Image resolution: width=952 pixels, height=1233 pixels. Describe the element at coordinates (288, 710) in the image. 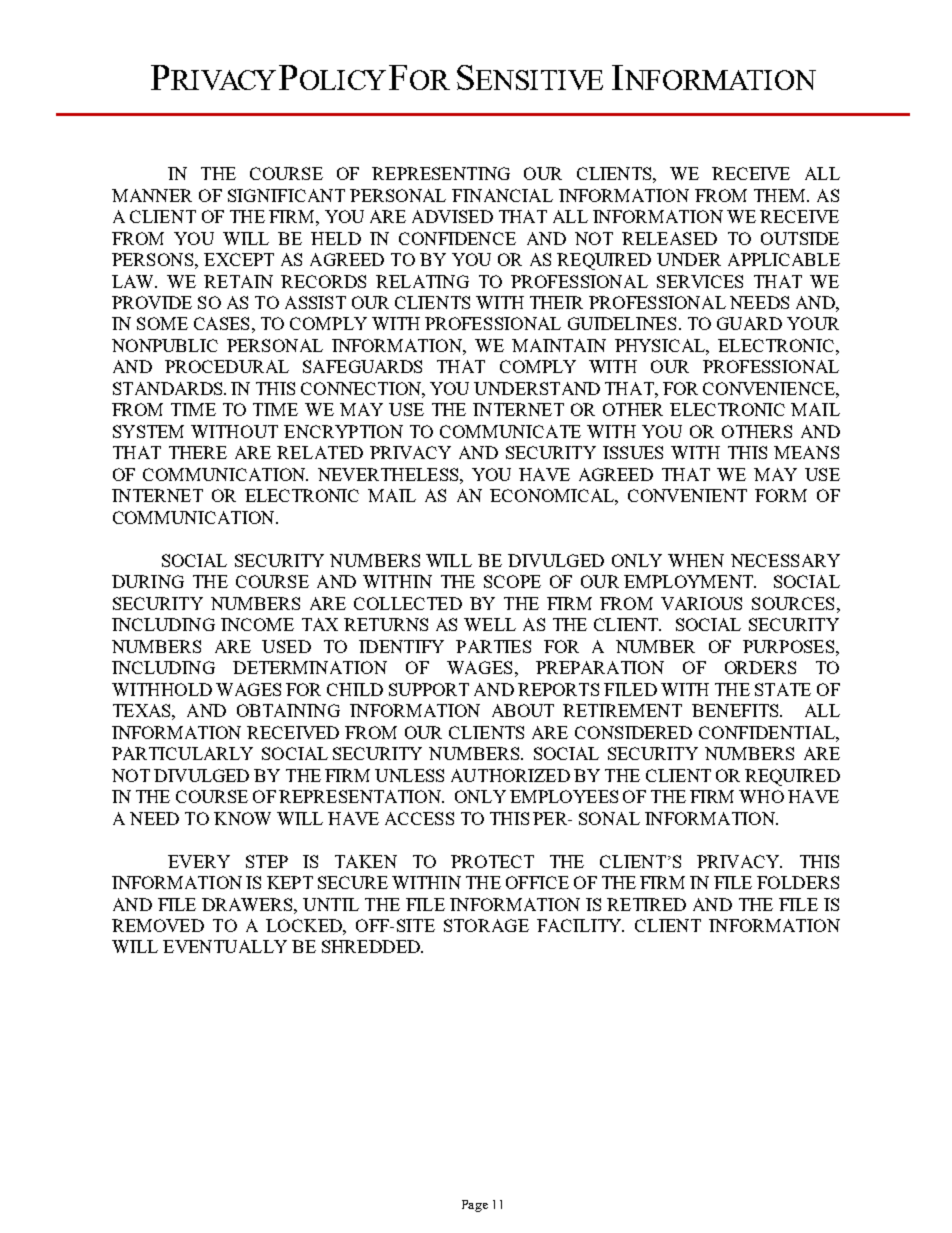

I see `OBTAINING` at that location.
